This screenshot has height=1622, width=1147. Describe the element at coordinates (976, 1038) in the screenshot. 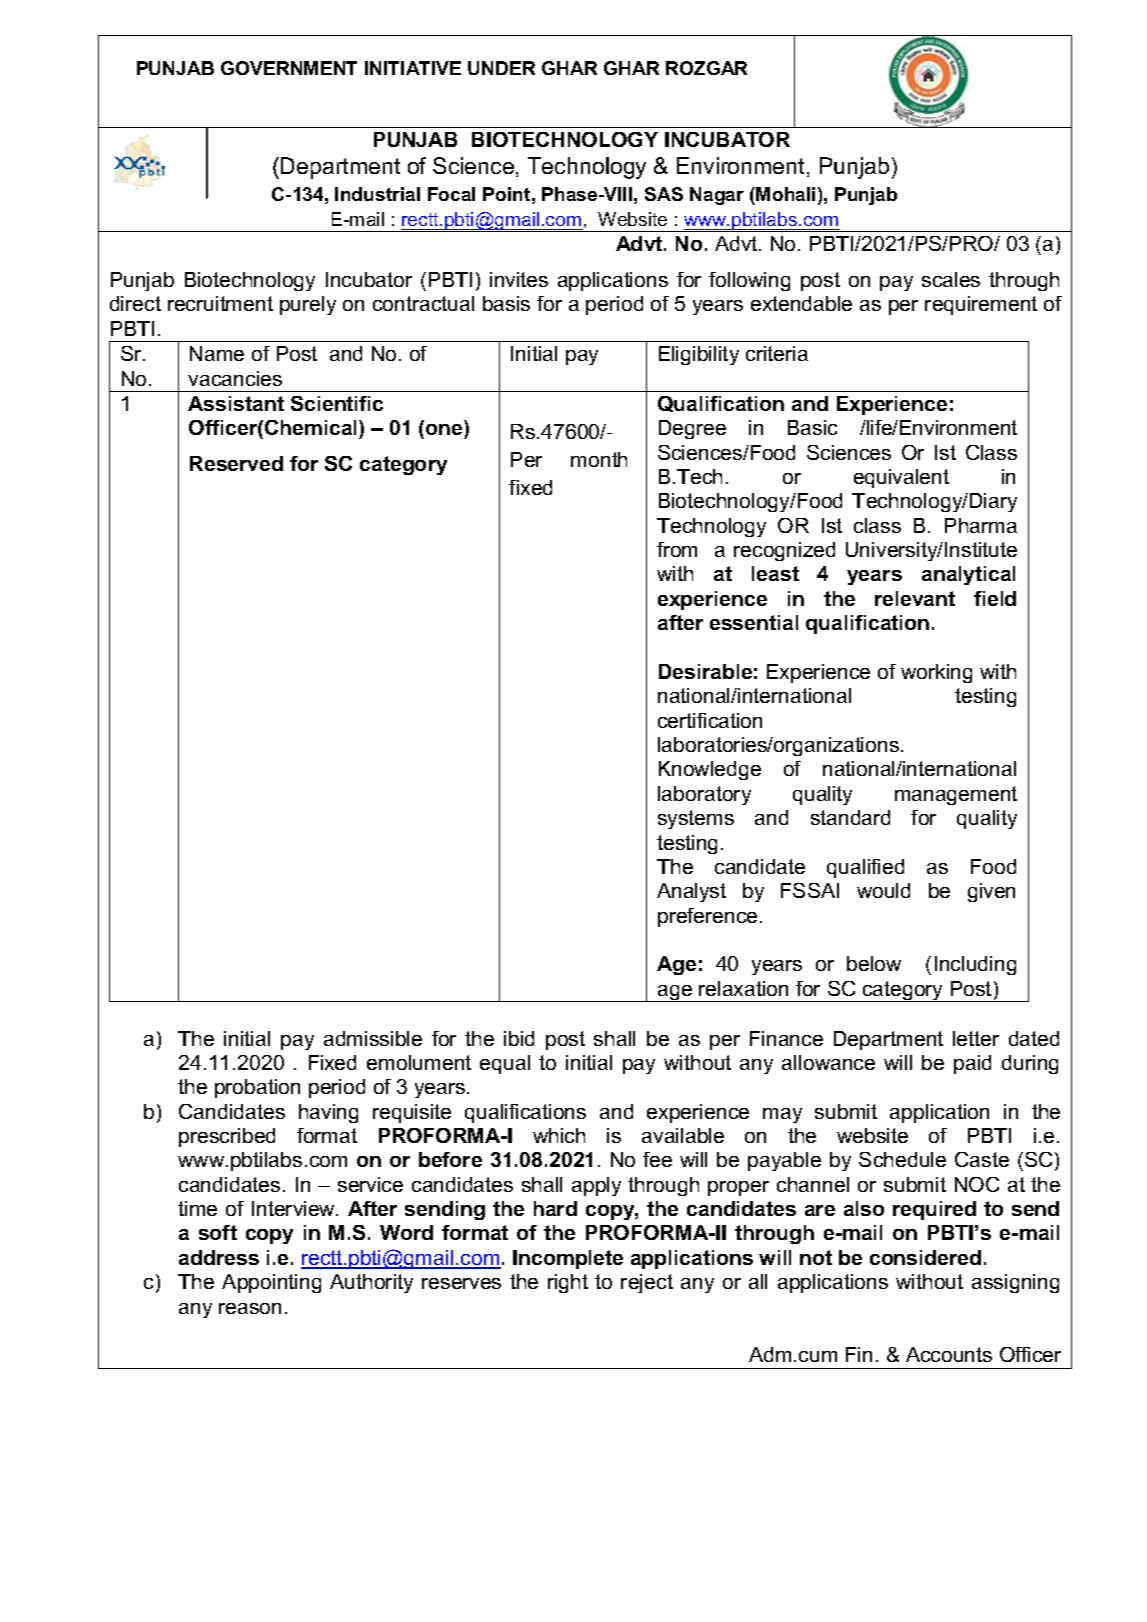

I see `letter` at that location.
